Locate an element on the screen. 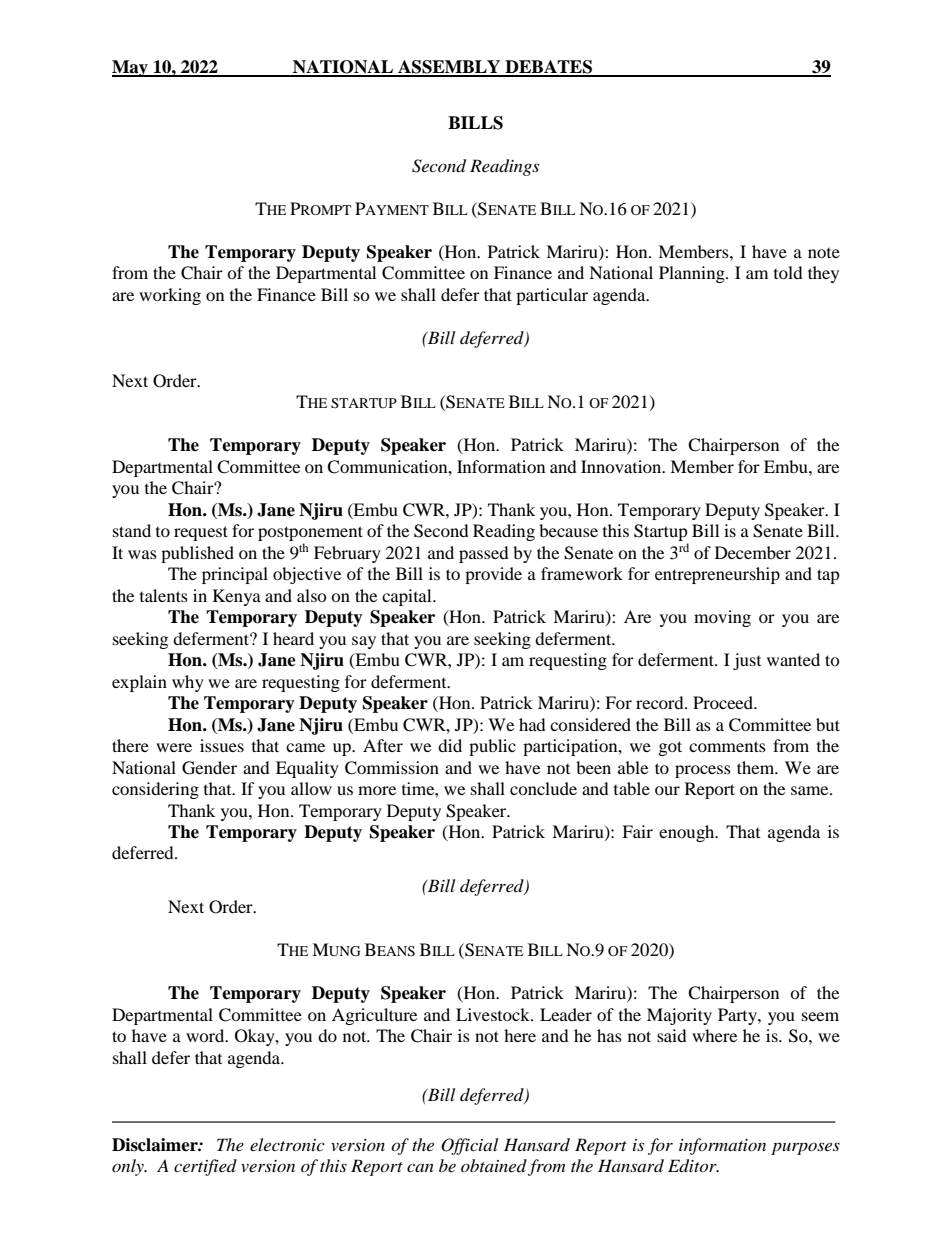  ASSEMBLY is located at coordinates (449, 68).
